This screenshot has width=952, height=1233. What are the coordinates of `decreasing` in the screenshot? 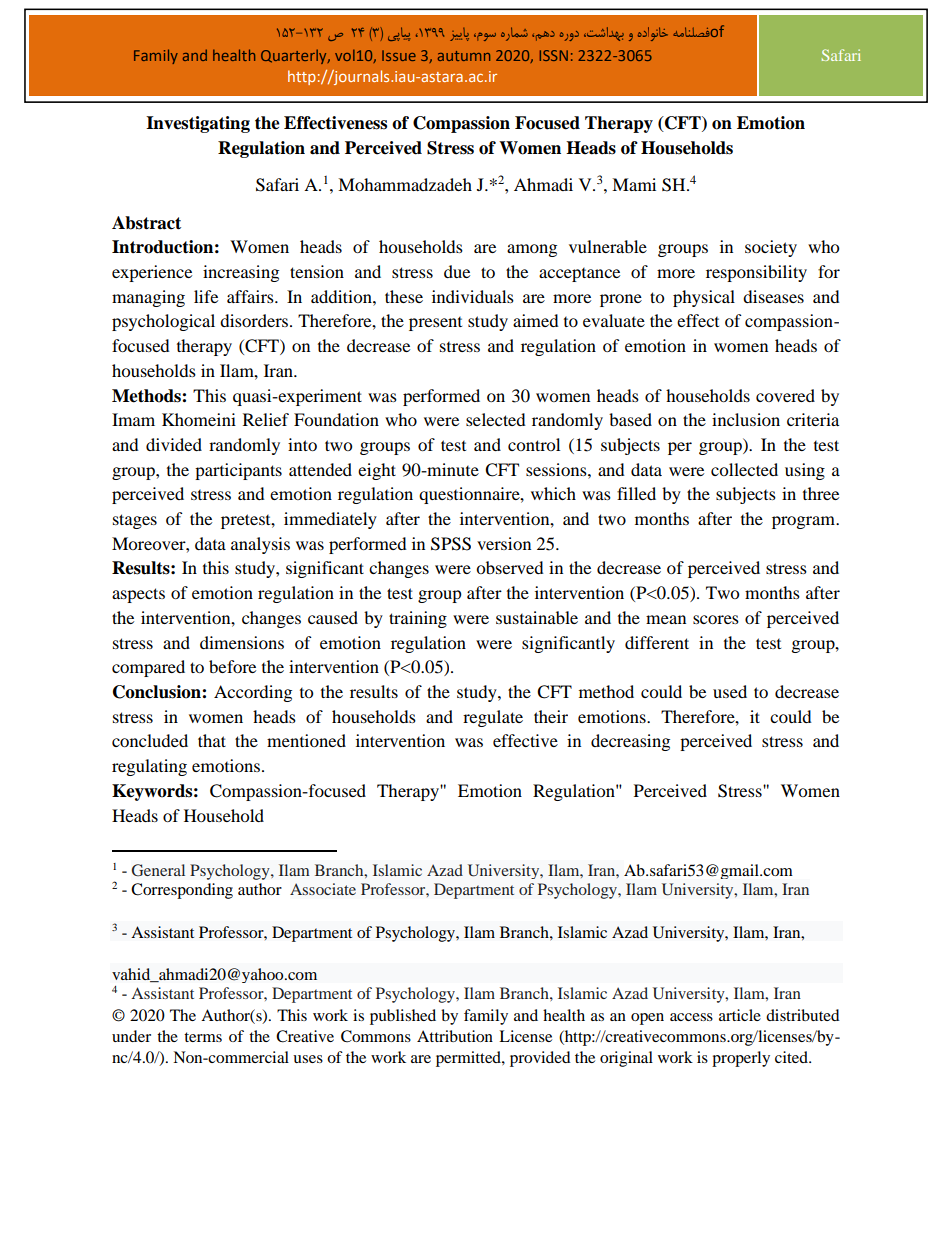 It's located at (630, 742).
